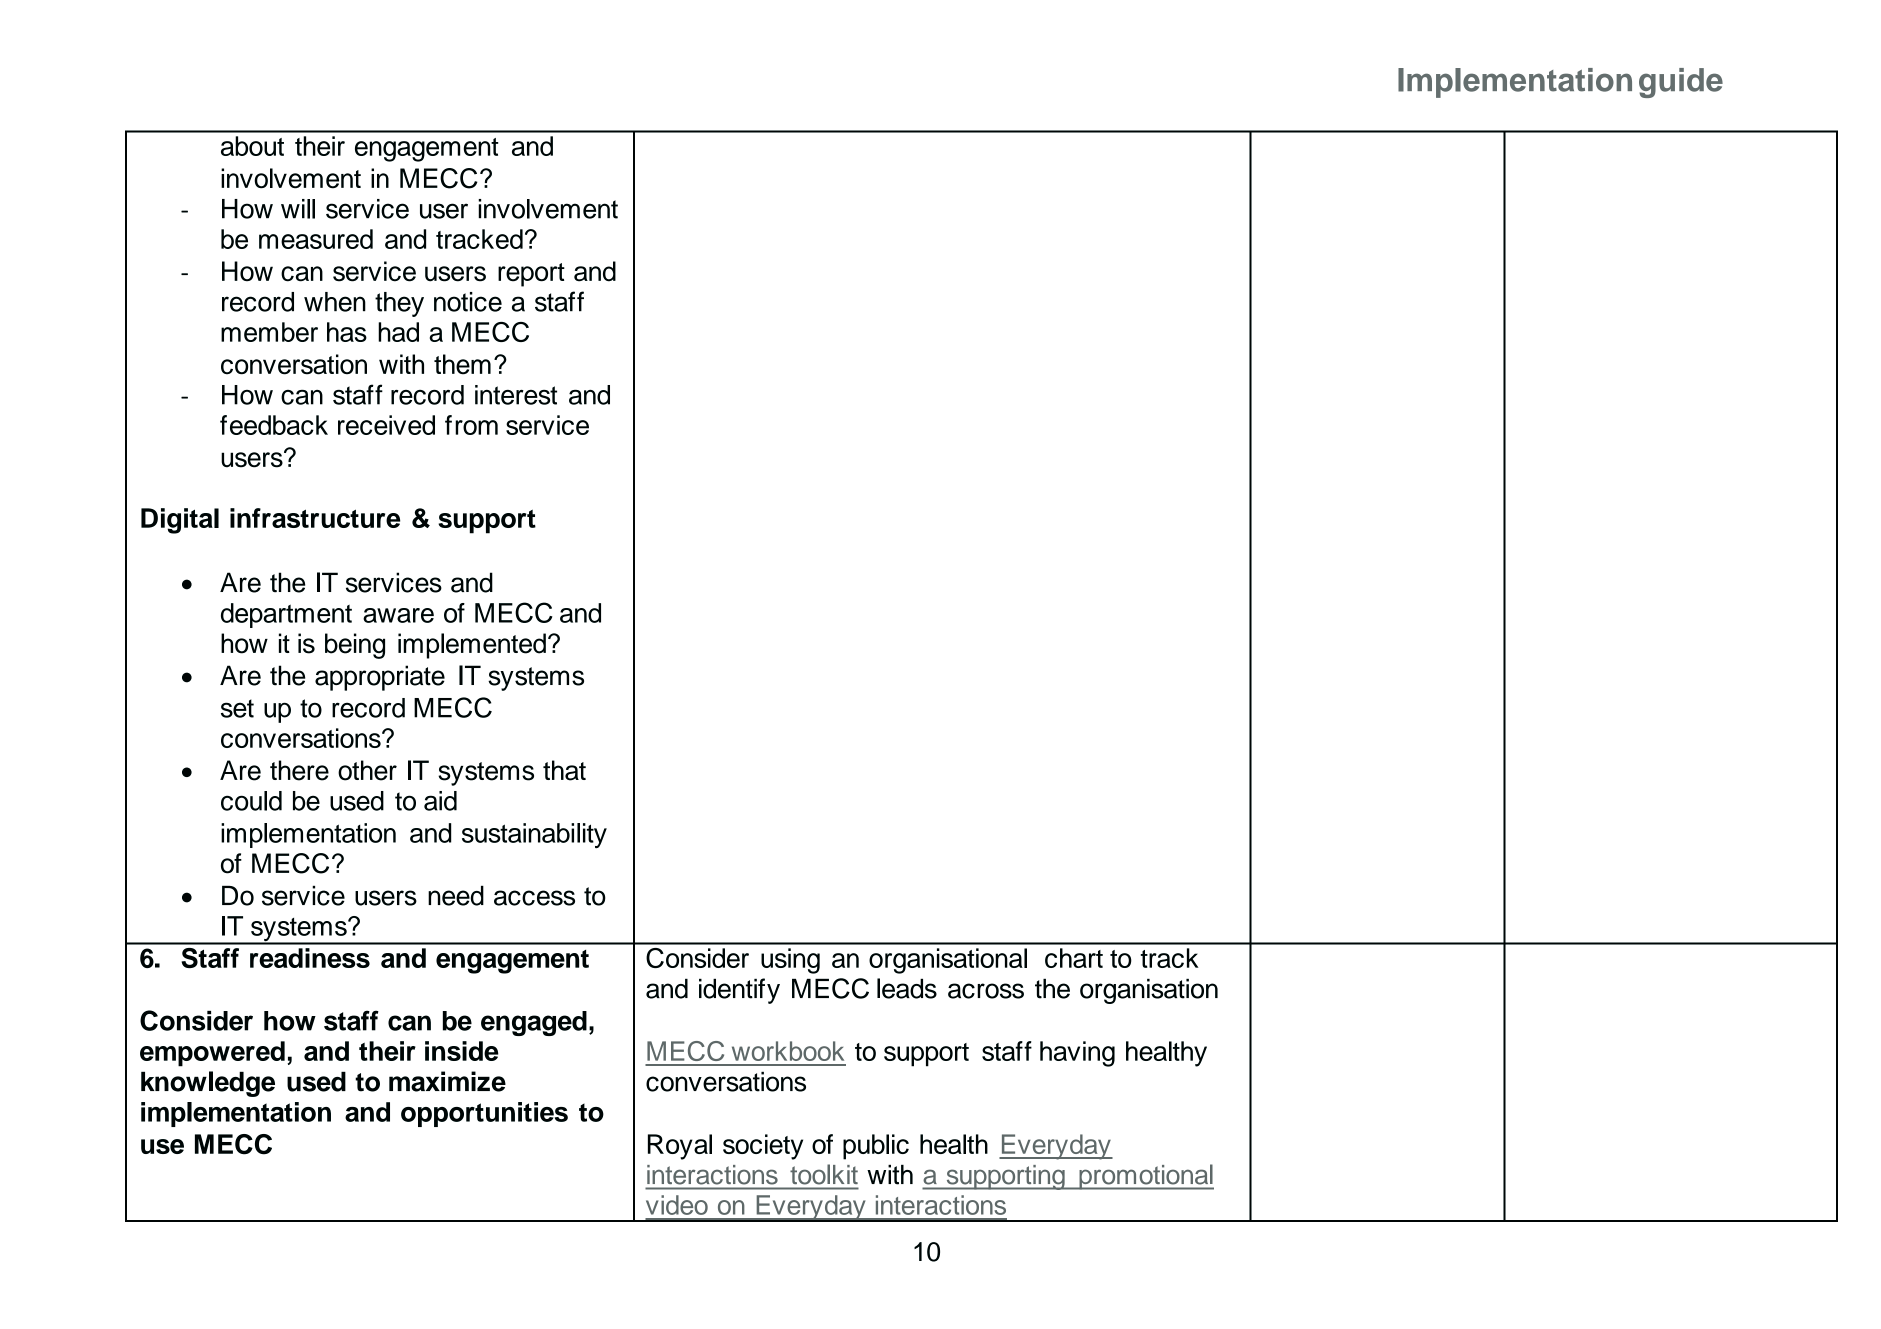 This screenshot has width=1881, height=1329. What do you see at coordinates (876, 1147) in the screenshot?
I see `public` at bounding box center [876, 1147].
